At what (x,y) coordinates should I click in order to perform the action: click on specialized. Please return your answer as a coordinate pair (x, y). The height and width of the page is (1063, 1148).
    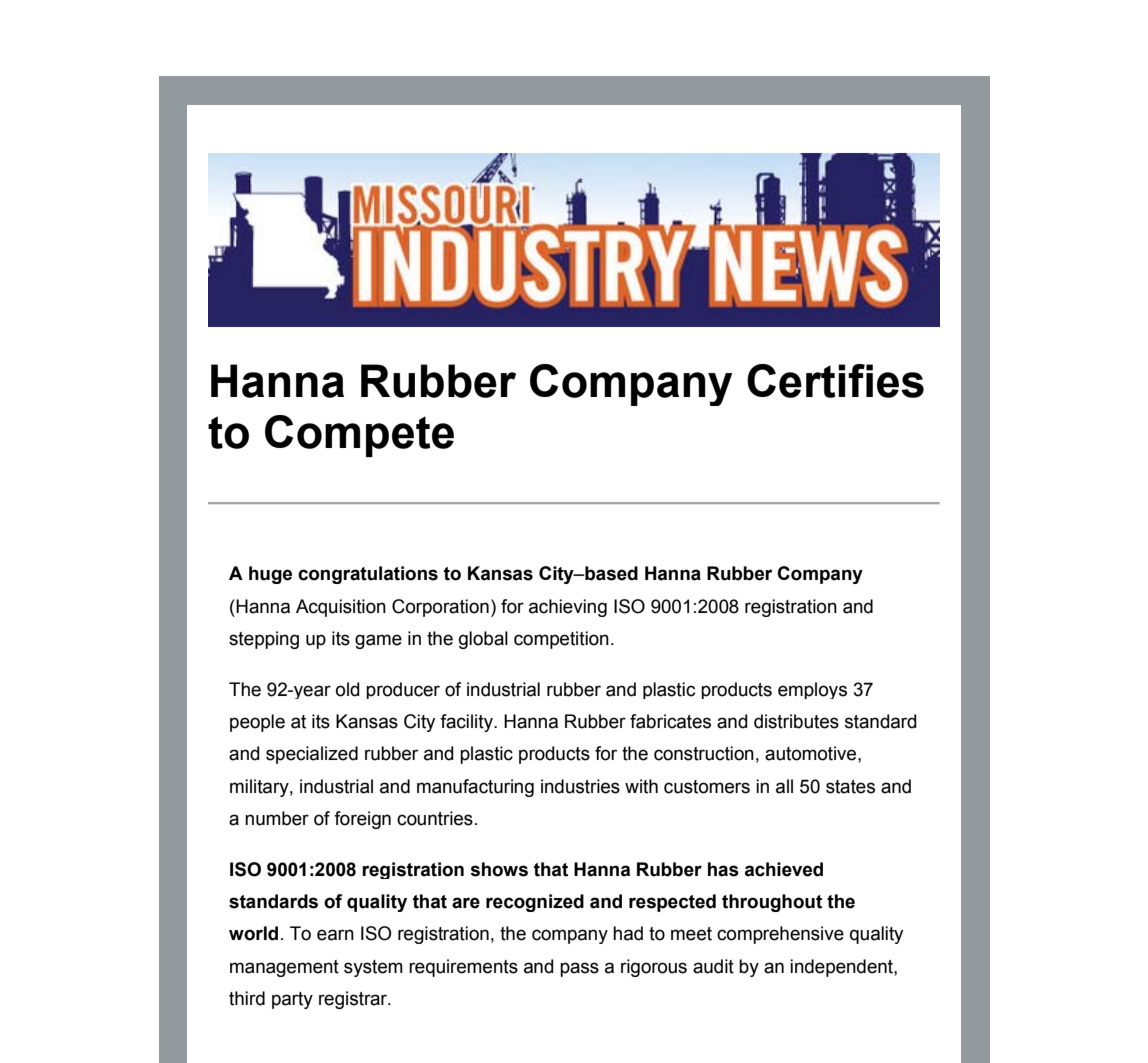
    Looking at the image, I should click on (312, 755).
